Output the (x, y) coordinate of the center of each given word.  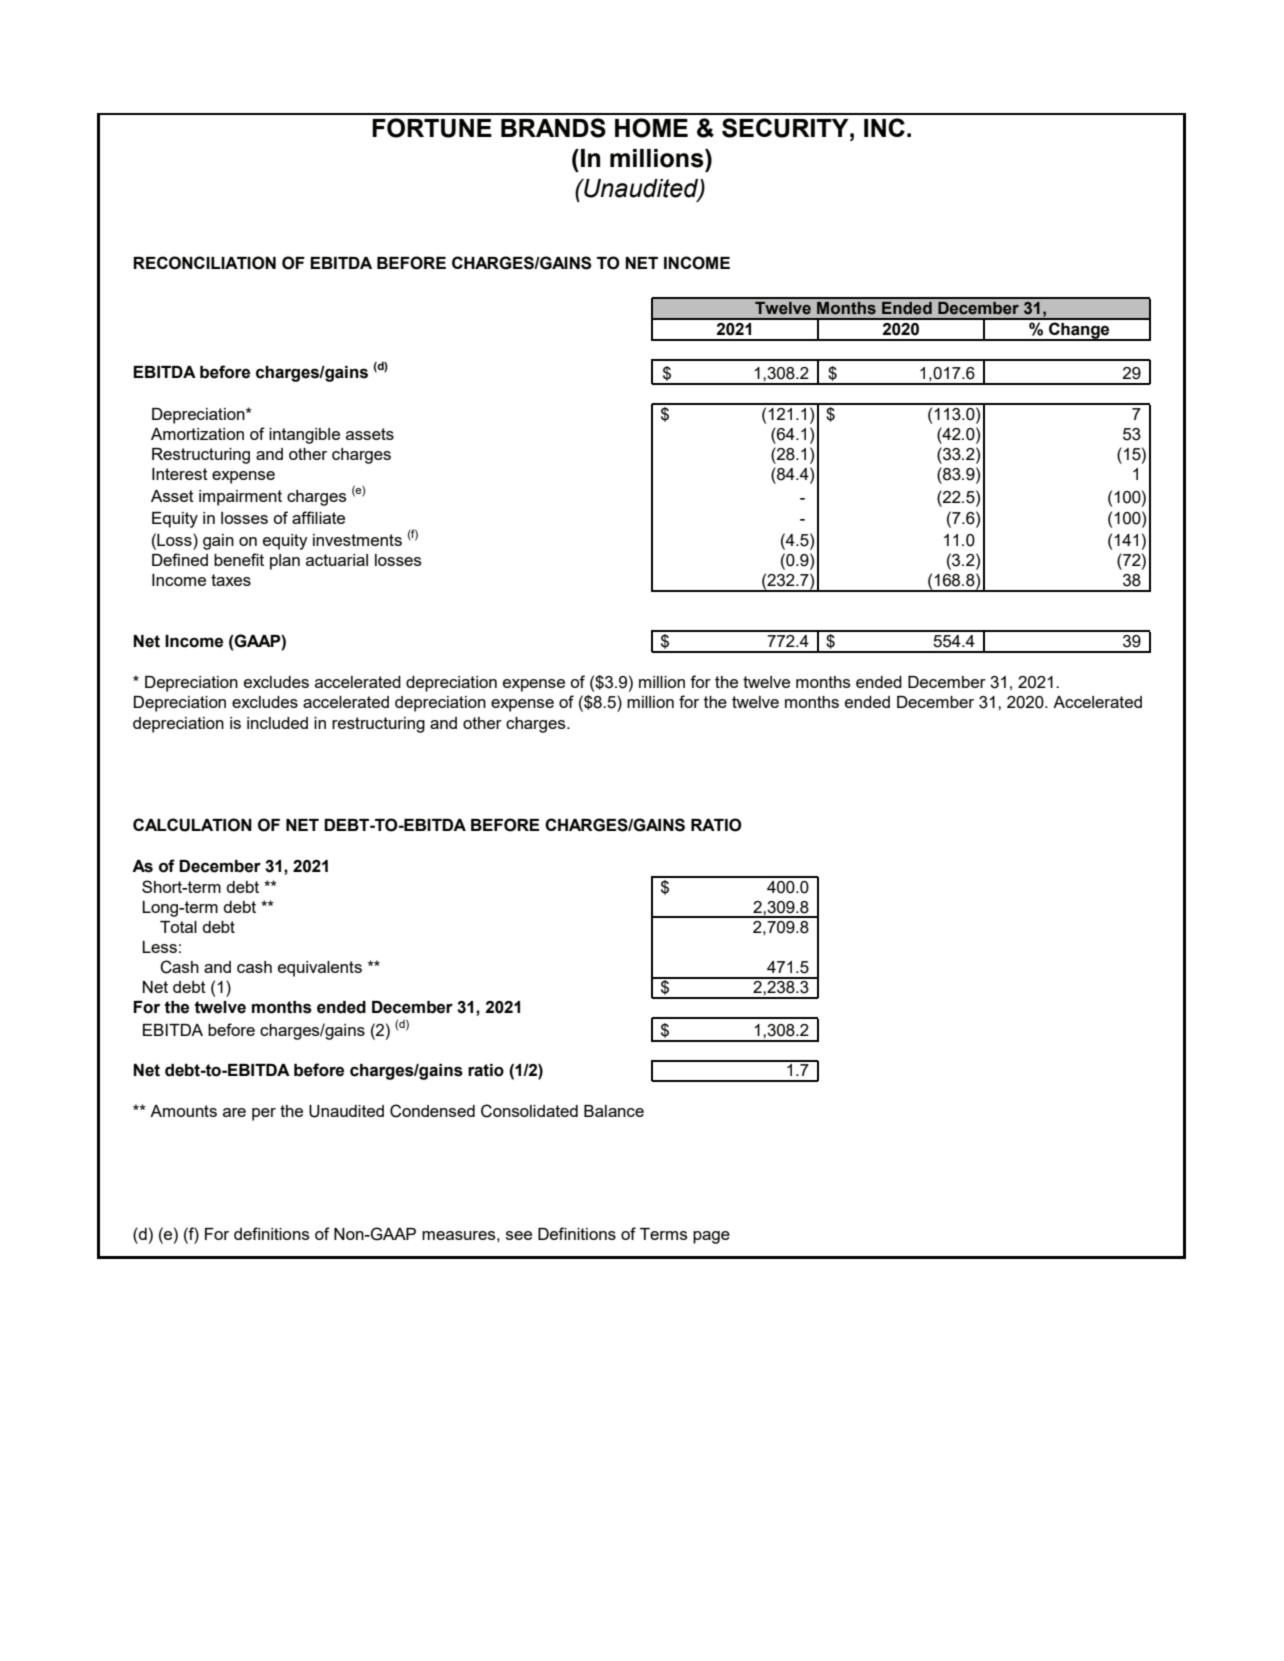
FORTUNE (432, 128)
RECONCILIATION (204, 263)
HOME (651, 128)
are (234, 1112)
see (519, 1235)
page (711, 1237)
